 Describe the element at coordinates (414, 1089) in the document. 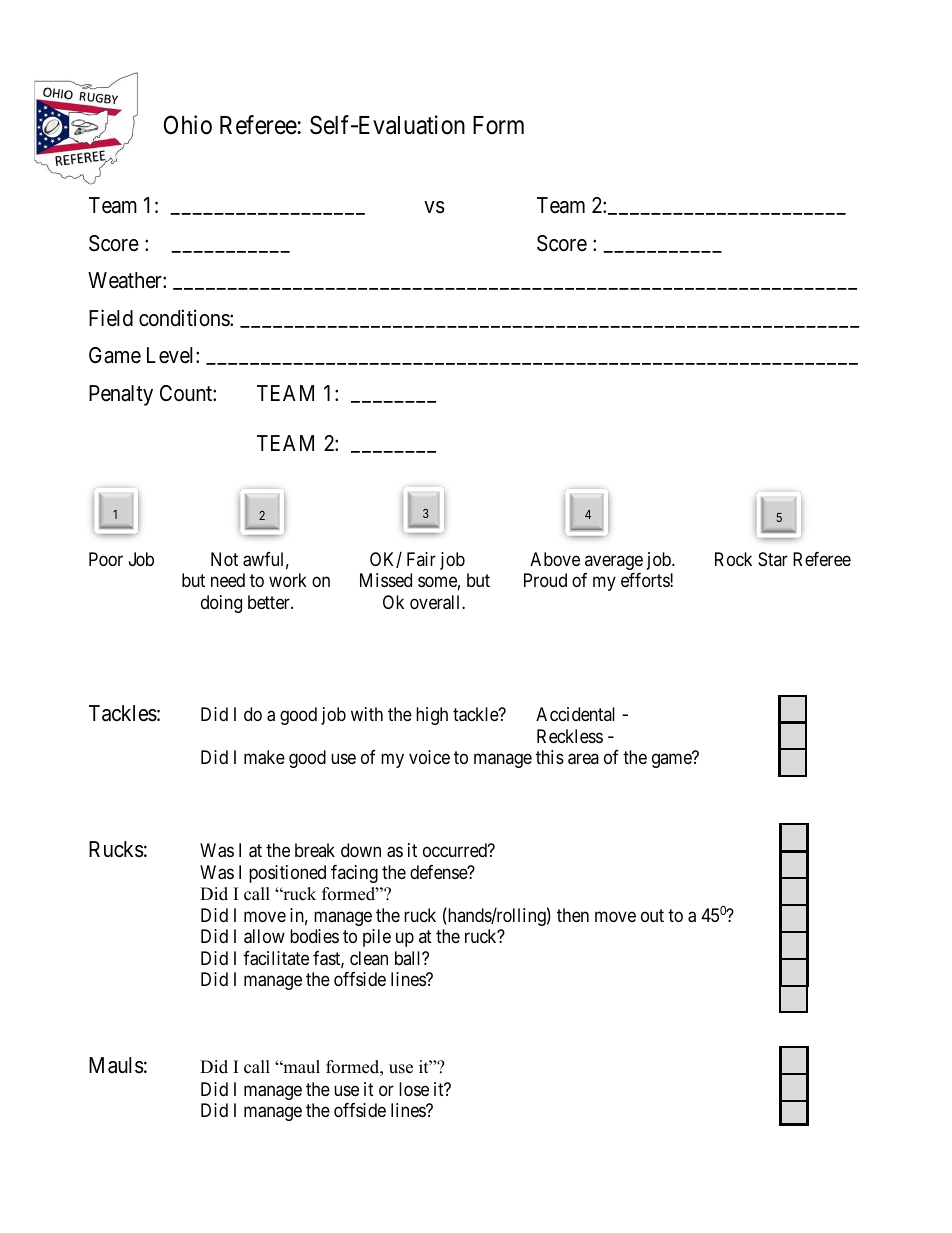

I see `lose` at that location.
